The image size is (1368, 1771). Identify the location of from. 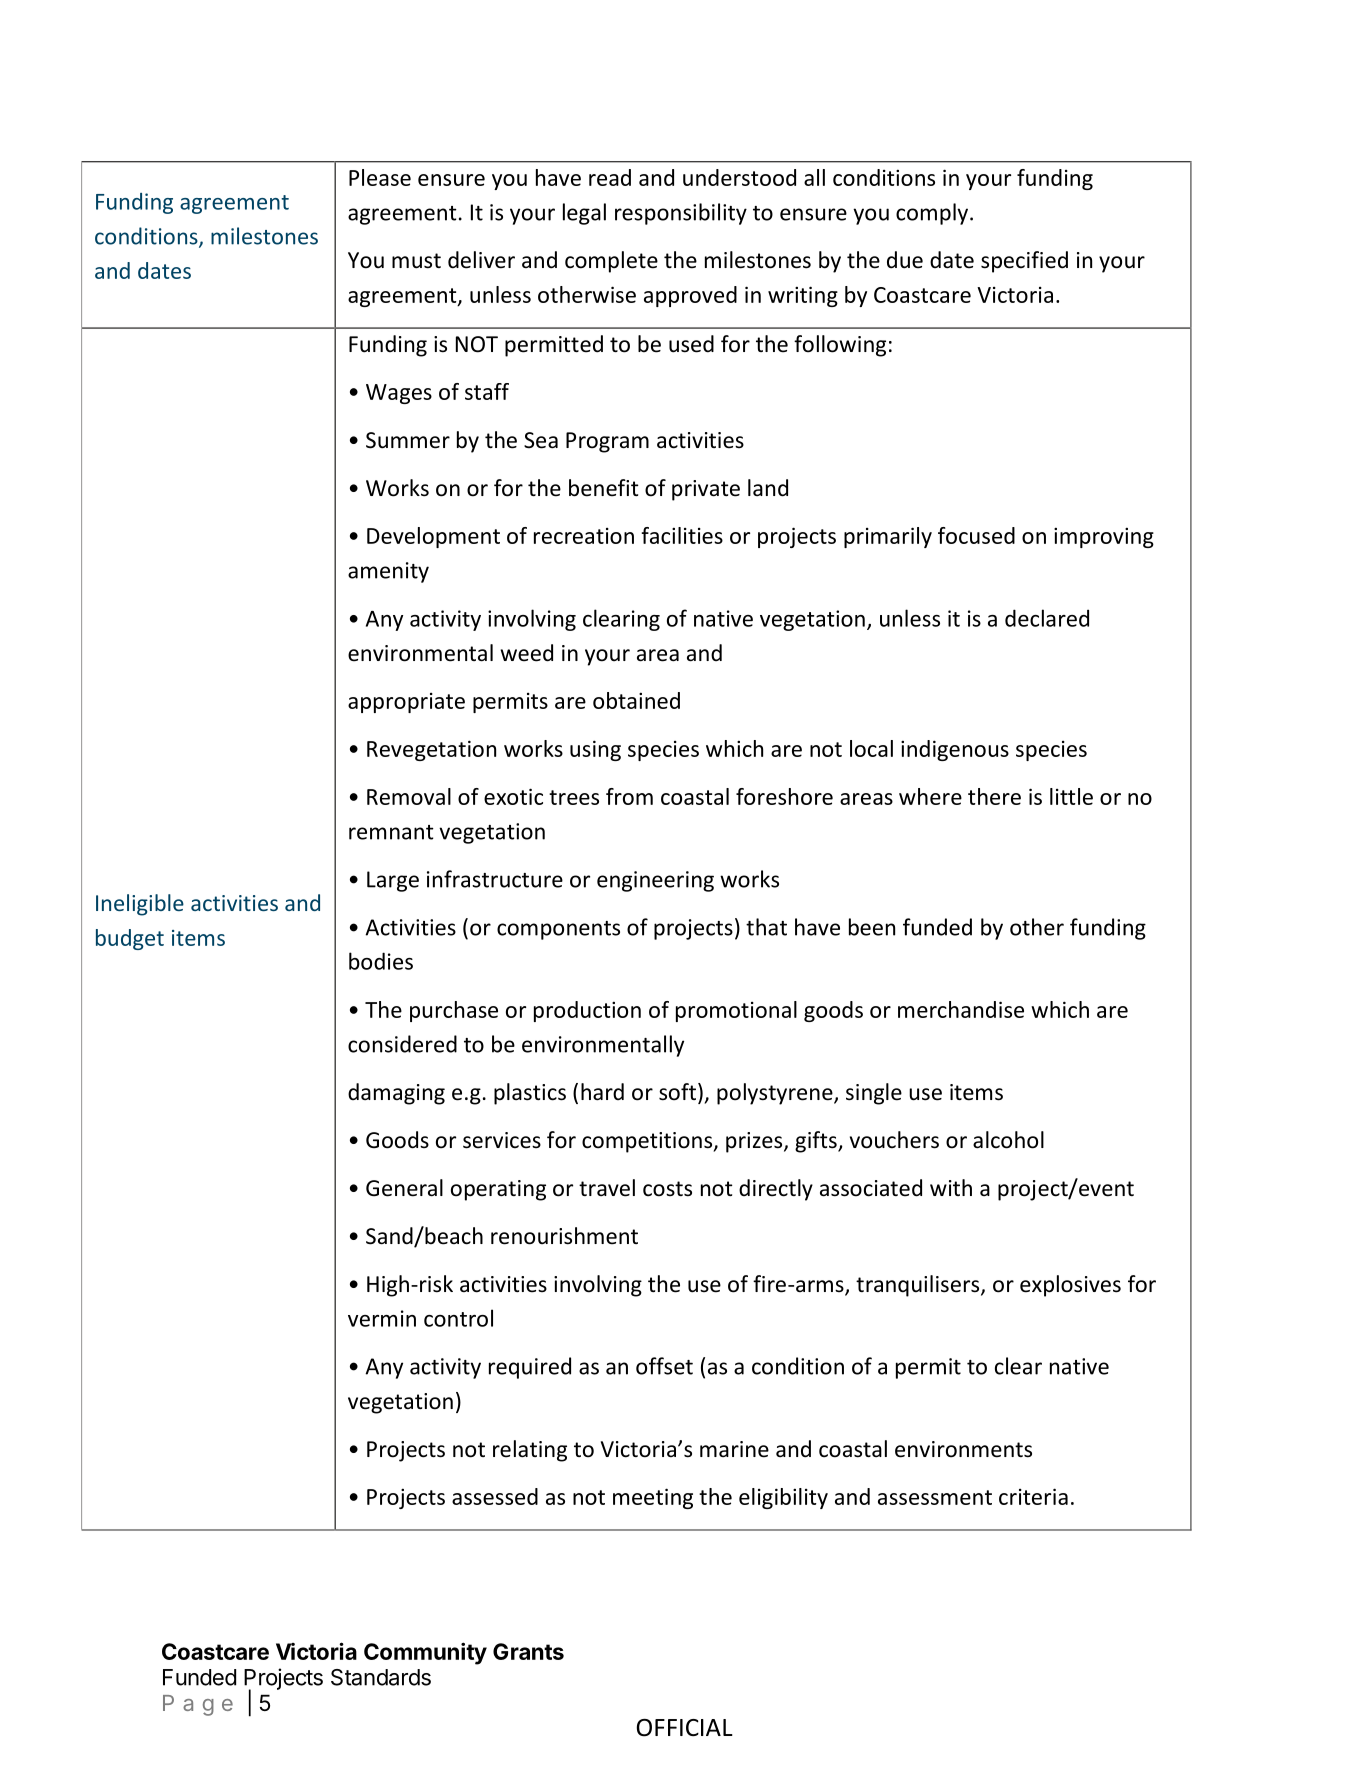
(629, 796).
